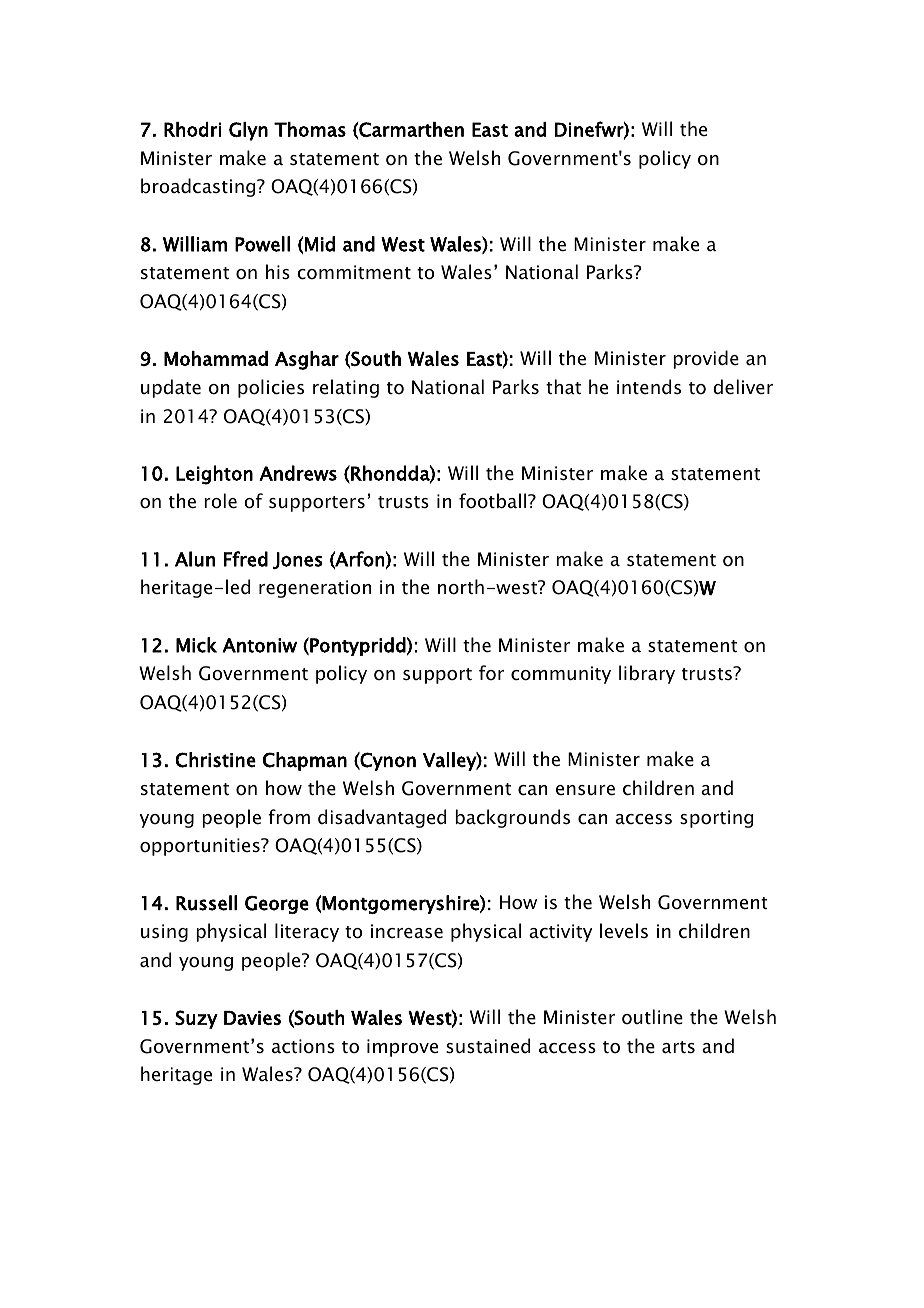 Image resolution: width=924 pixels, height=1308 pixels. What do you see at coordinates (488, 1046) in the screenshot?
I see `sustained` at bounding box center [488, 1046].
